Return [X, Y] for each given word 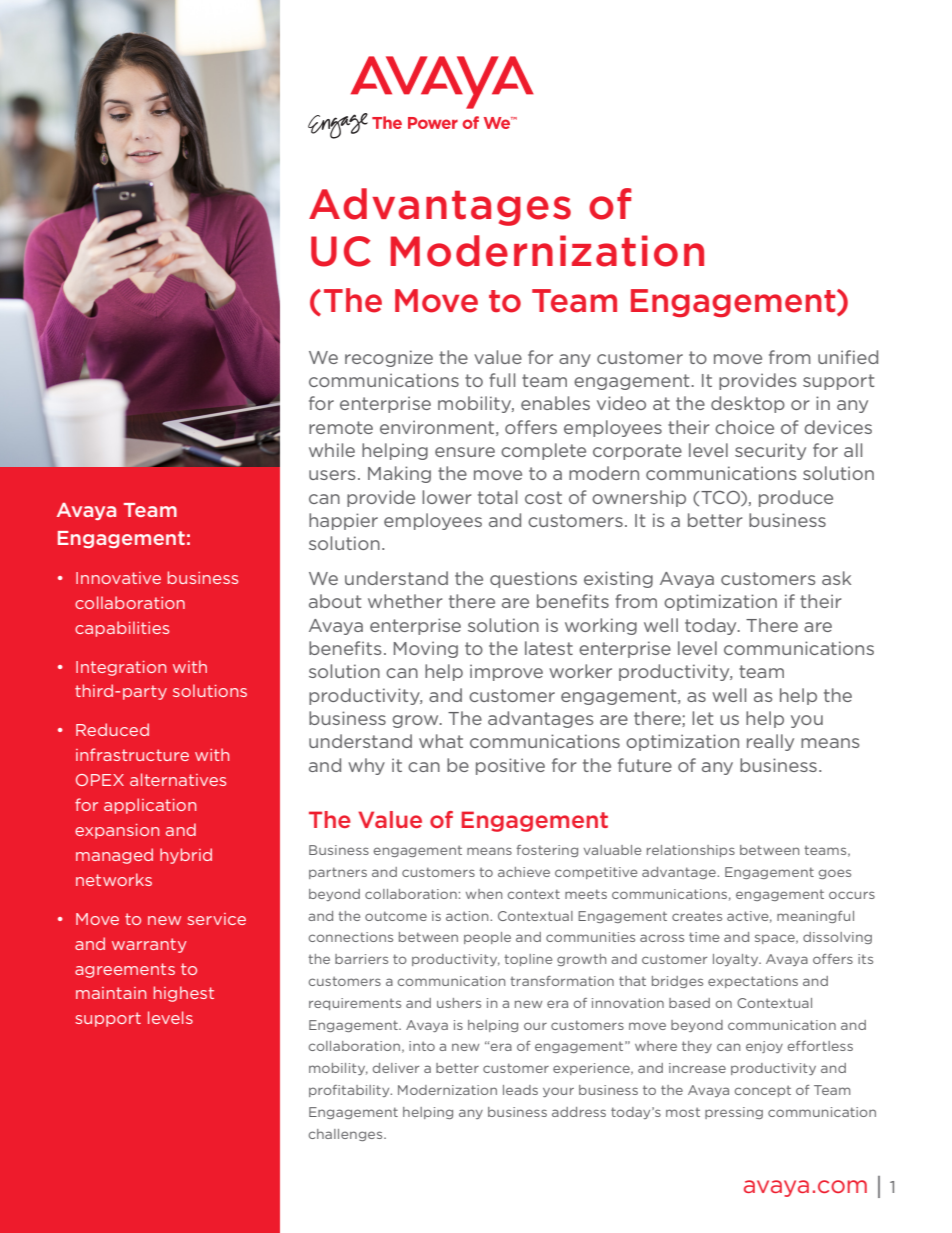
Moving [426, 649]
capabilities [122, 629]
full [502, 380]
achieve [524, 872]
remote [341, 427]
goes [835, 874]
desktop [748, 404]
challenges [346, 1135]
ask [836, 578]
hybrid [186, 856]
